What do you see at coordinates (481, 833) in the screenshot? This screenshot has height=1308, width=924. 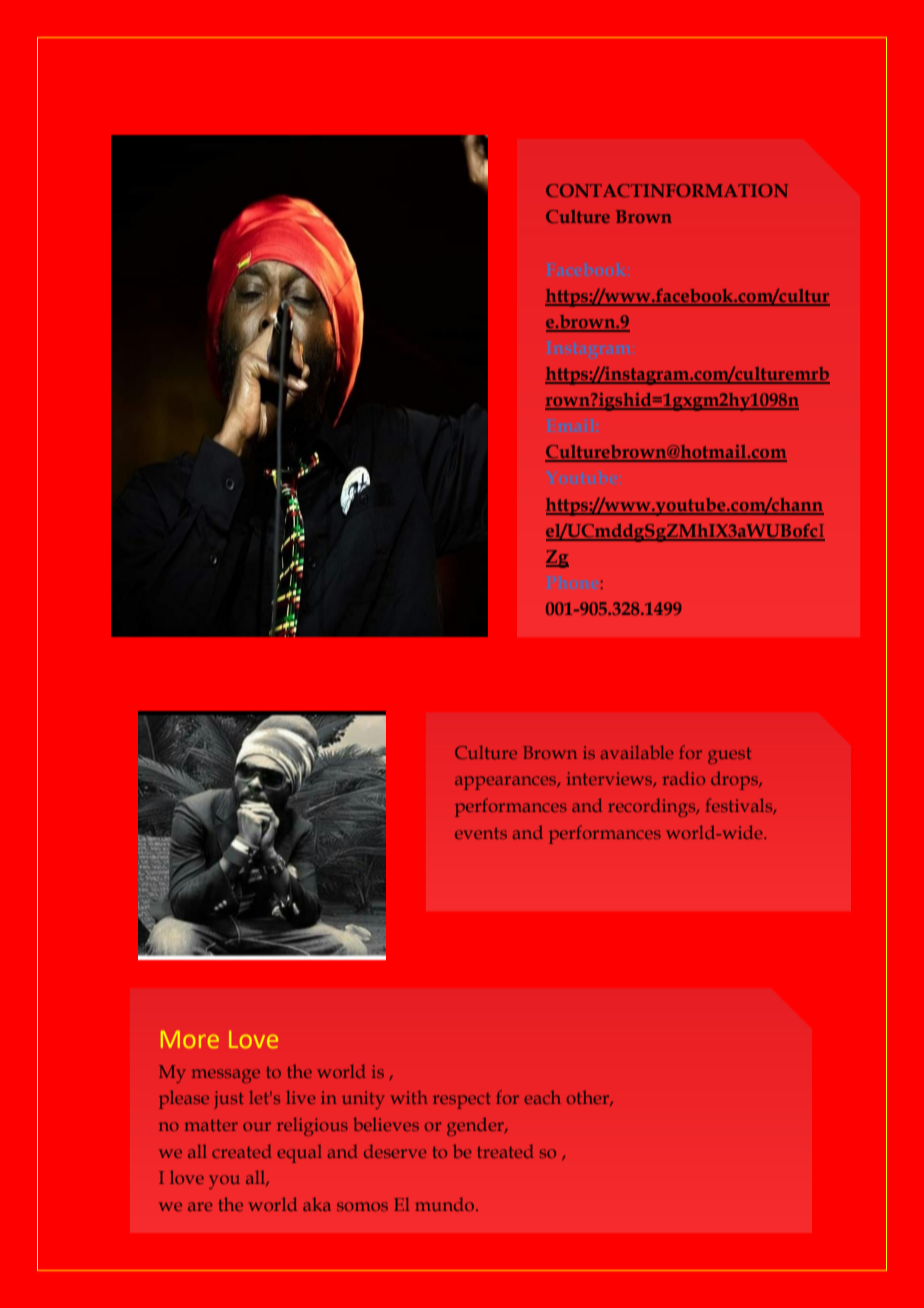 I see `events` at bounding box center [481, 833].
